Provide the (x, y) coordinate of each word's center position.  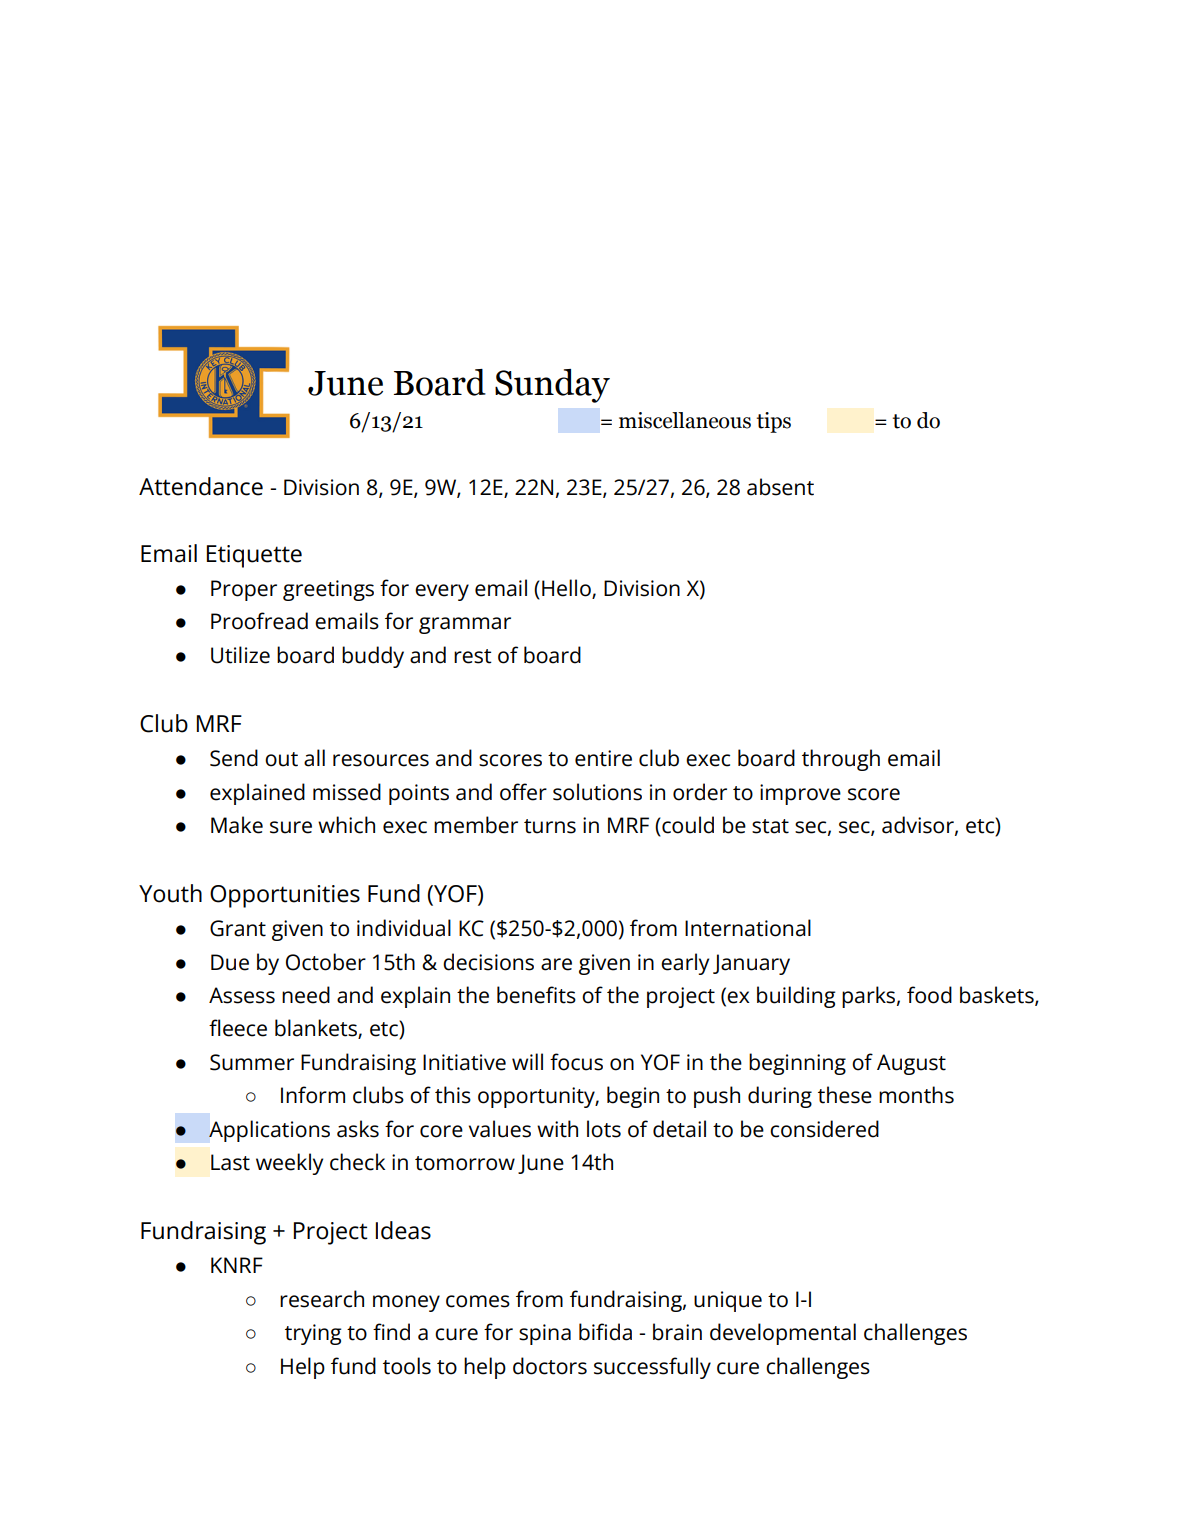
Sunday (552, 386)
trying (313, 1334)
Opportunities (285, 896)
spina (545, 1334)
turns (550, 826)
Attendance (201, 486)
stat (770, 826)
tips (773, 422)
